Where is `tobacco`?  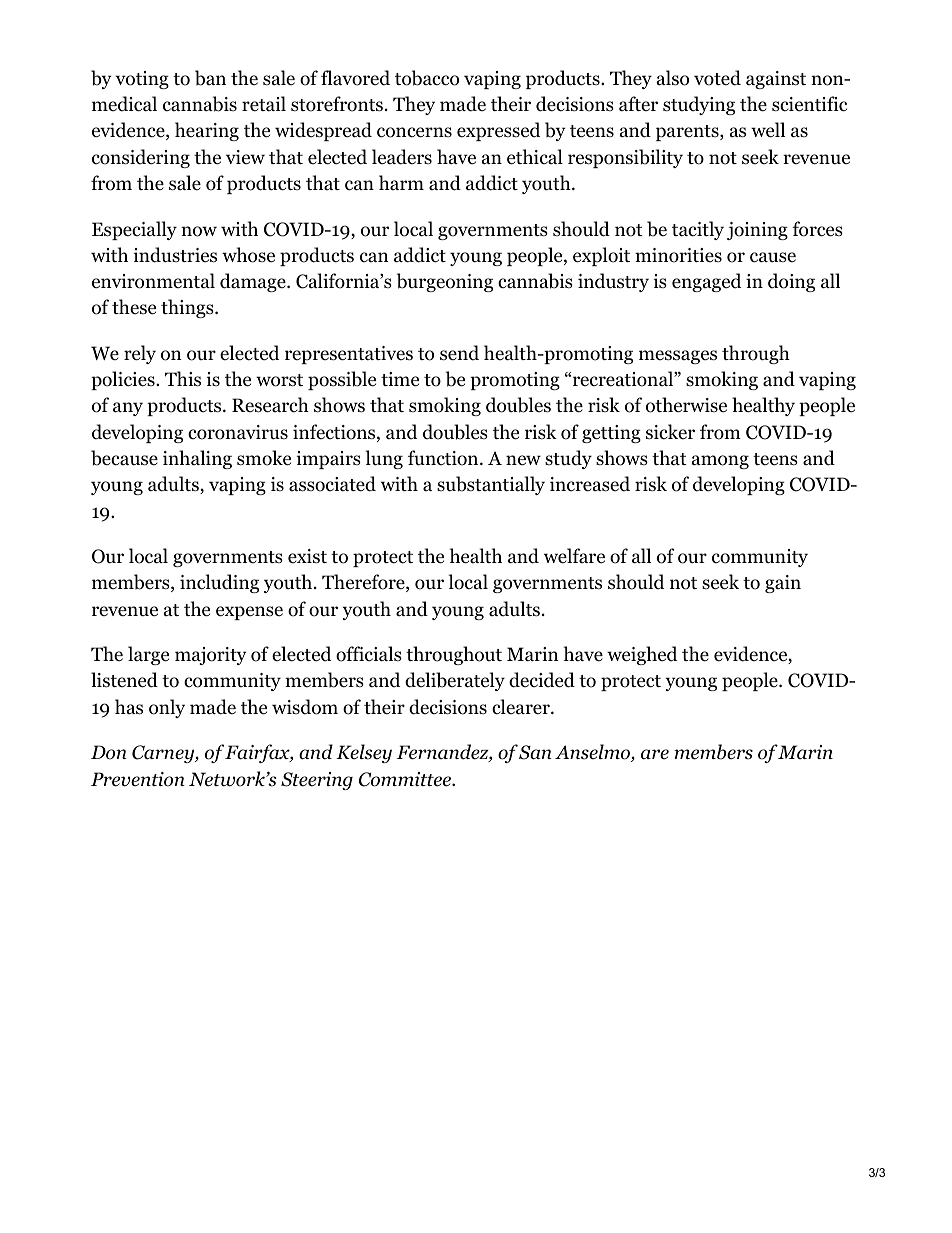 tobacco is located at coordinates (427, 78).
